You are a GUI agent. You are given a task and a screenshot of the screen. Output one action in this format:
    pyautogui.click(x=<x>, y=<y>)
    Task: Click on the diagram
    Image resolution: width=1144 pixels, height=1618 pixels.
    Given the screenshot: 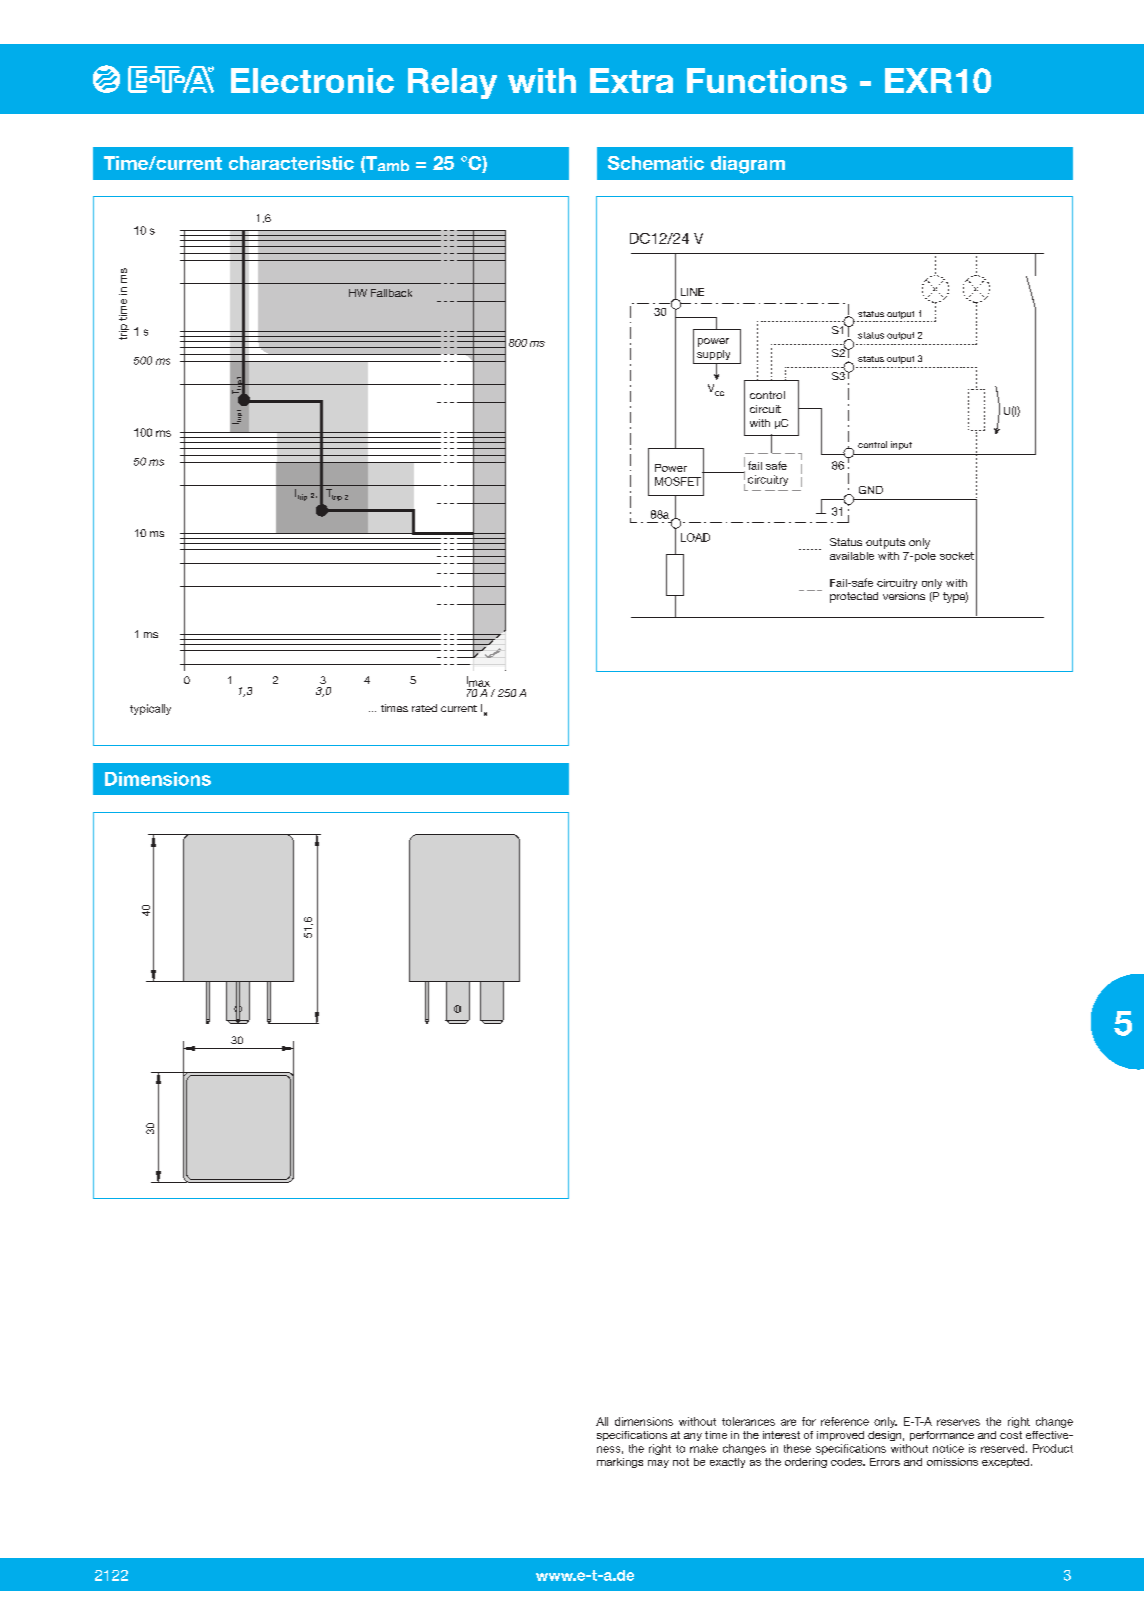 What is the action you would take?
    pyautogui.click(x=748, y=165)
